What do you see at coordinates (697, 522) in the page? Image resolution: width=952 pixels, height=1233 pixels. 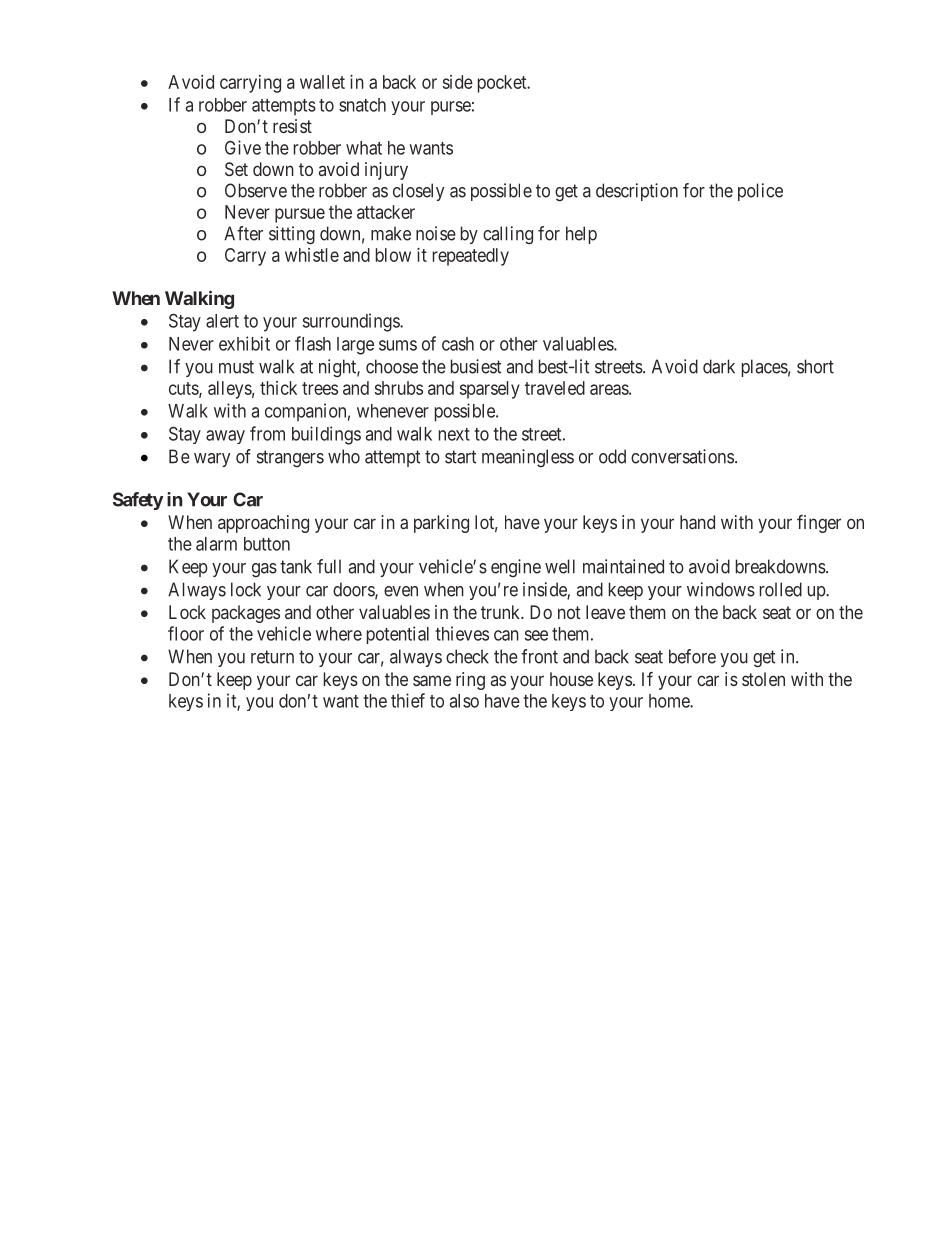 I see `hand` at bounding box center [697, 522].
